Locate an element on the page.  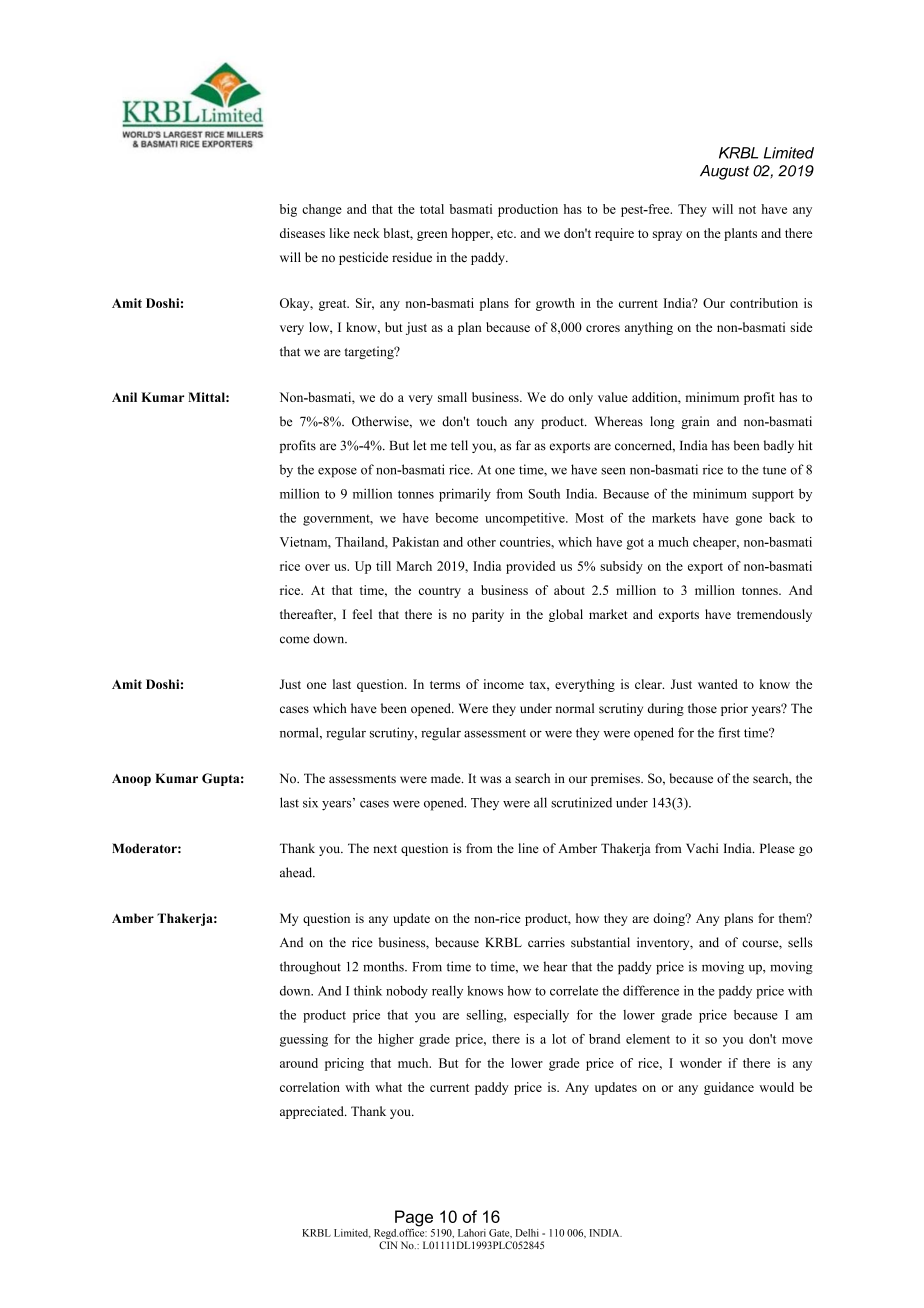
not is located at coordinates (747, 209).
